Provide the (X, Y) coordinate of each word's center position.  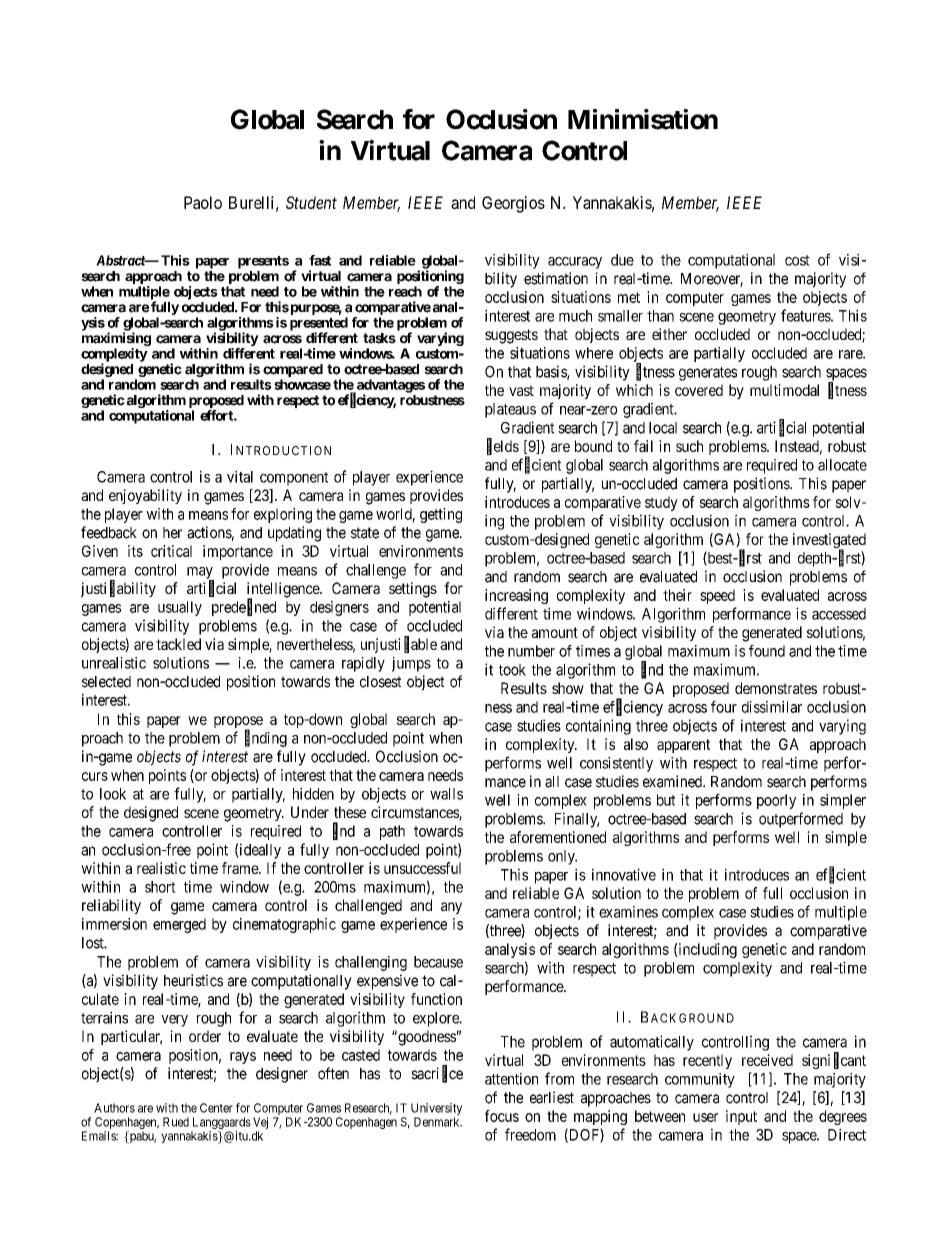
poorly (776, 801)
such (689, 446)
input (741, 1117)
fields (503, 446)
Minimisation (643, 119)
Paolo (203, 202)
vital (240, 476)
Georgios (513, 204)
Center (216, 1108)
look (113, 794)
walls (446, 794)
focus (502, 1116)
